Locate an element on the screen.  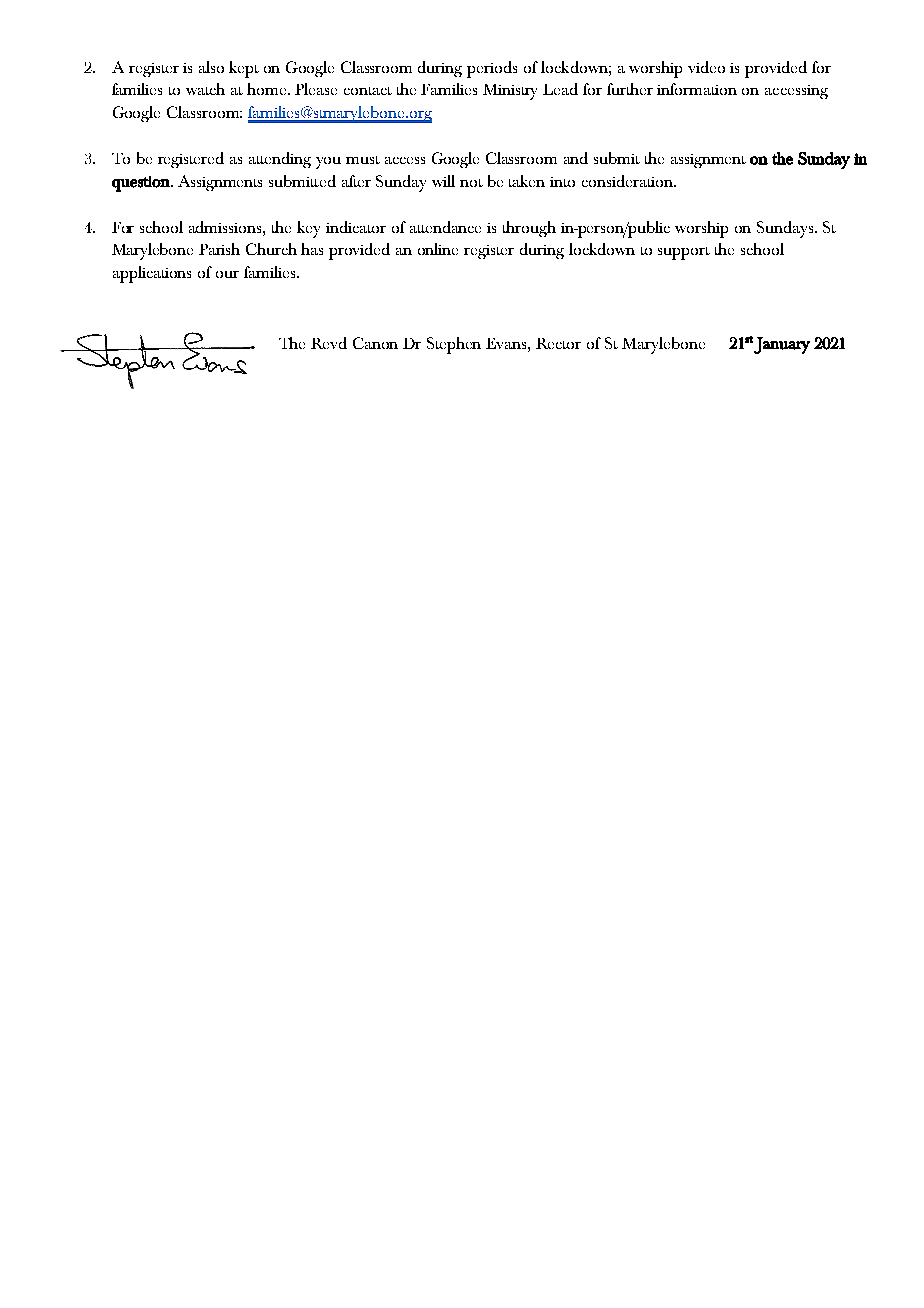
consideration is located at coordinates (628, 181).
